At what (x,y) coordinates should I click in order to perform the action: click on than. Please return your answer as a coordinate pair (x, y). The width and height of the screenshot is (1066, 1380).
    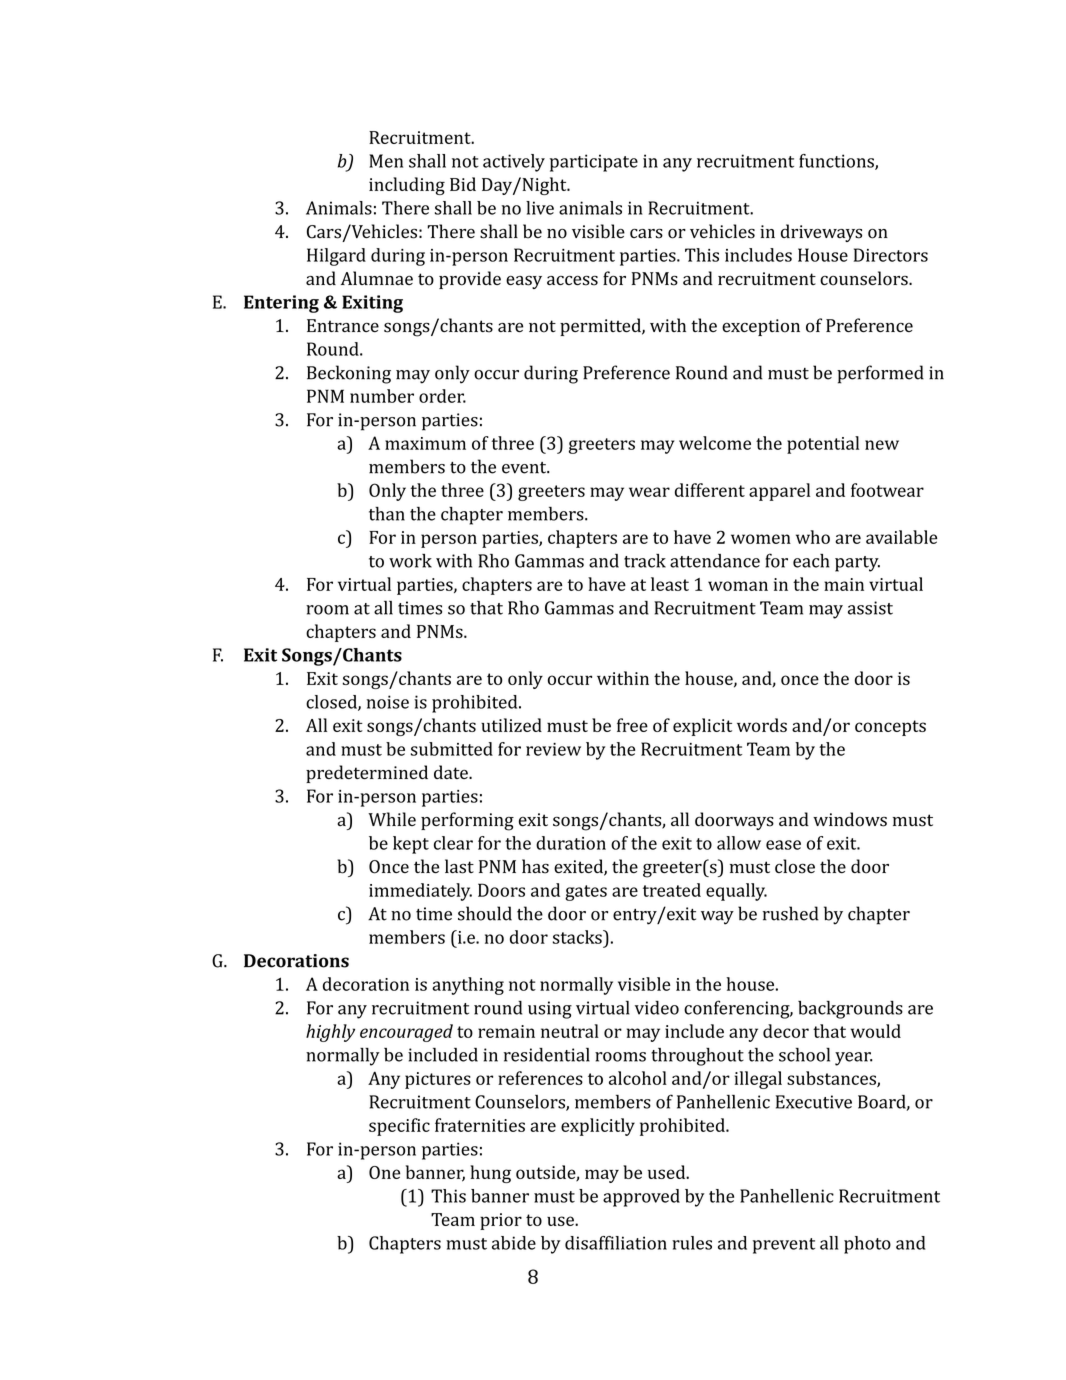
    Looking at the image, I should click on (387, 514).
